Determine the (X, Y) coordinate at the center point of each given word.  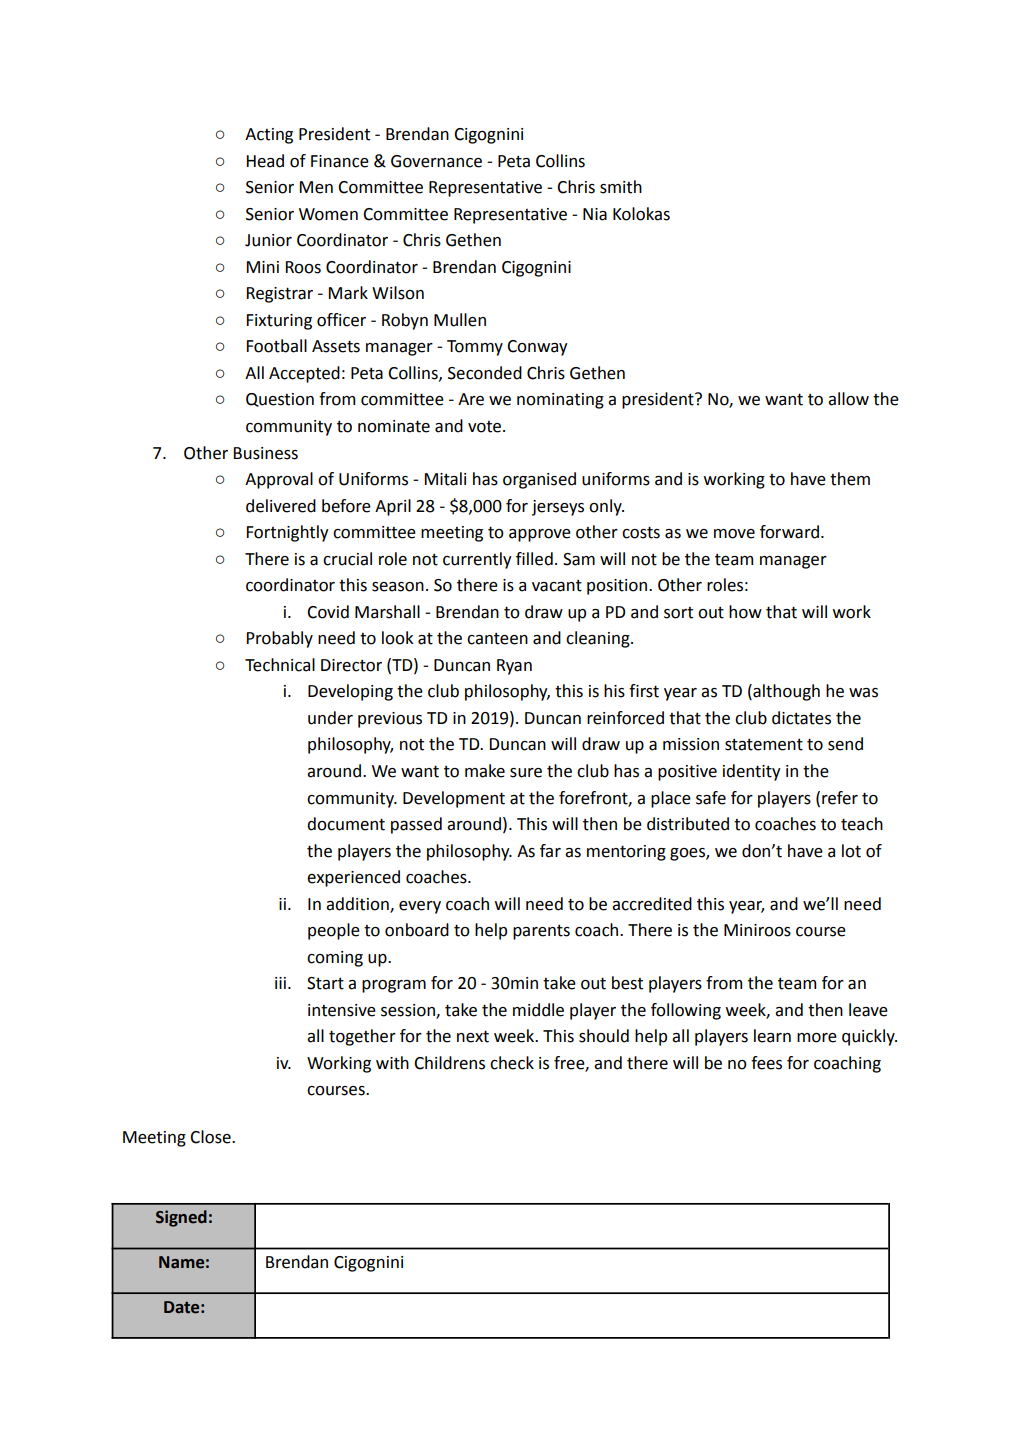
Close (211, 1137)
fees (766, 1063)
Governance (436, 161)
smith (621, 187)
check (512, 1063)
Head (265, 161)
